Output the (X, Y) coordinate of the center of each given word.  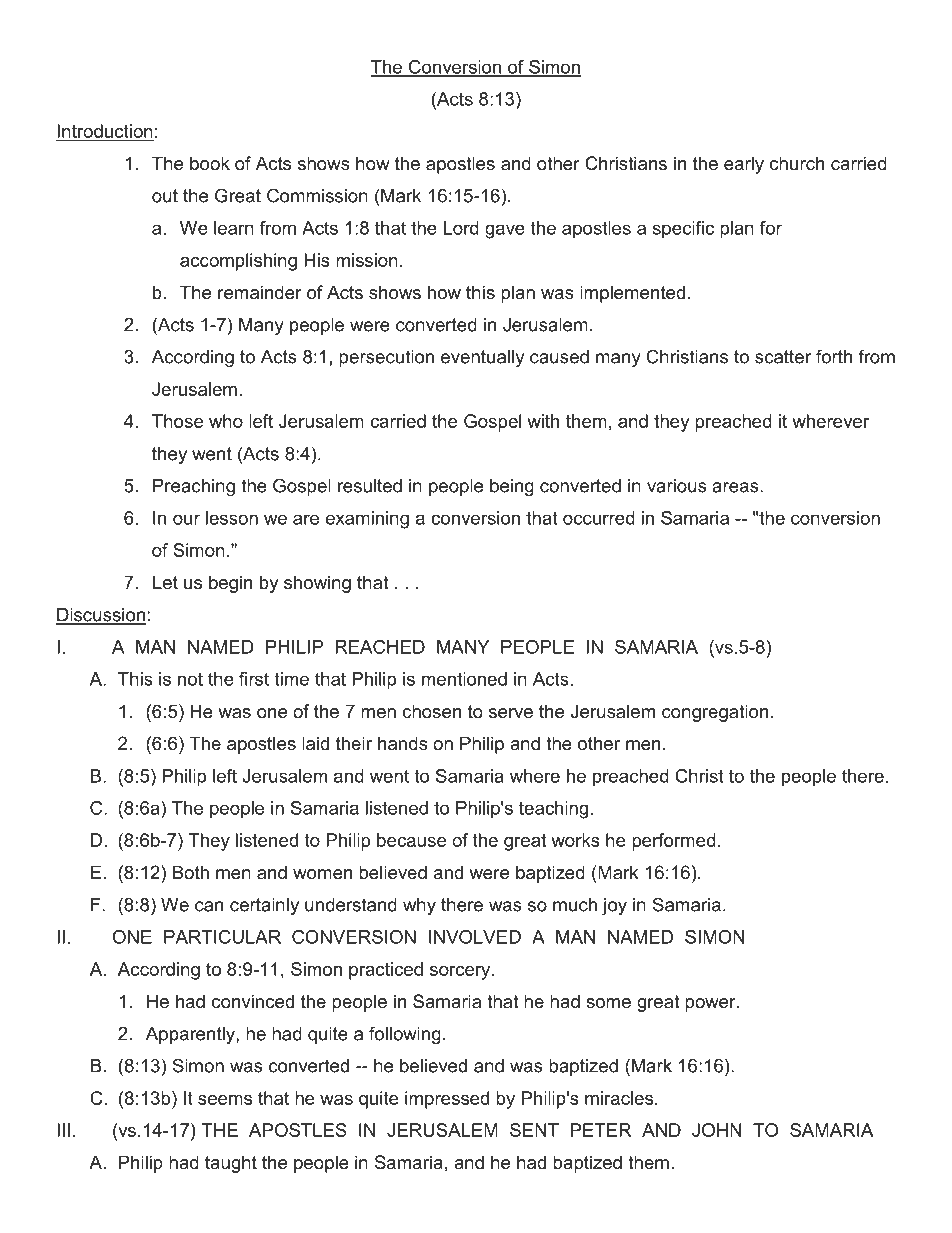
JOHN (716, 1130)
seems (225, 1100)
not (190, 679)
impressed (447, 1100)
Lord (461, 228)
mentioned (464, 679)
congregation (715, 713)
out (165, 196)
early (744, 165)
